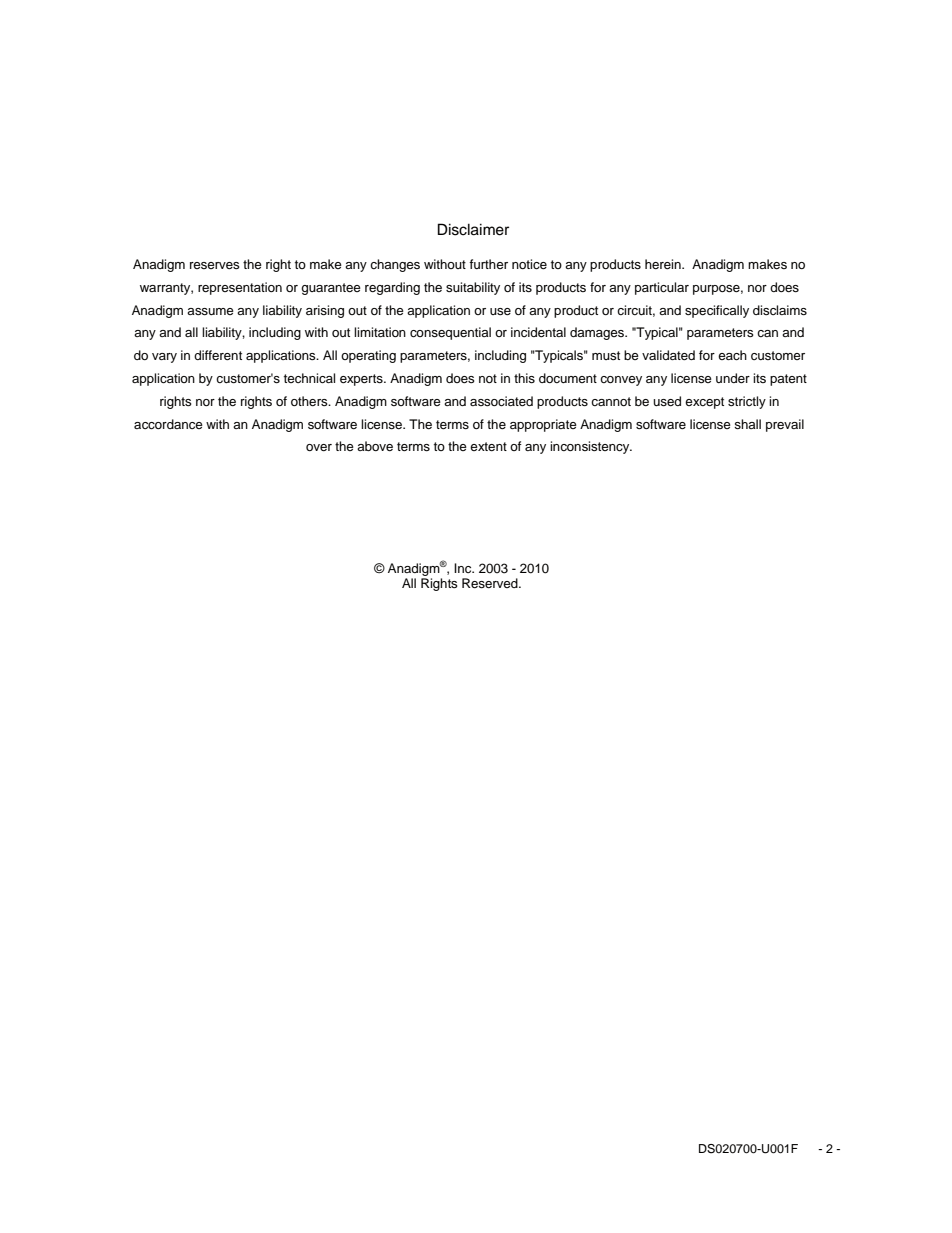 This screenshot has width=952, height=1233. Describe the element at coordinates (450, 333) in the screenshot. I see `consequential` at that location.
